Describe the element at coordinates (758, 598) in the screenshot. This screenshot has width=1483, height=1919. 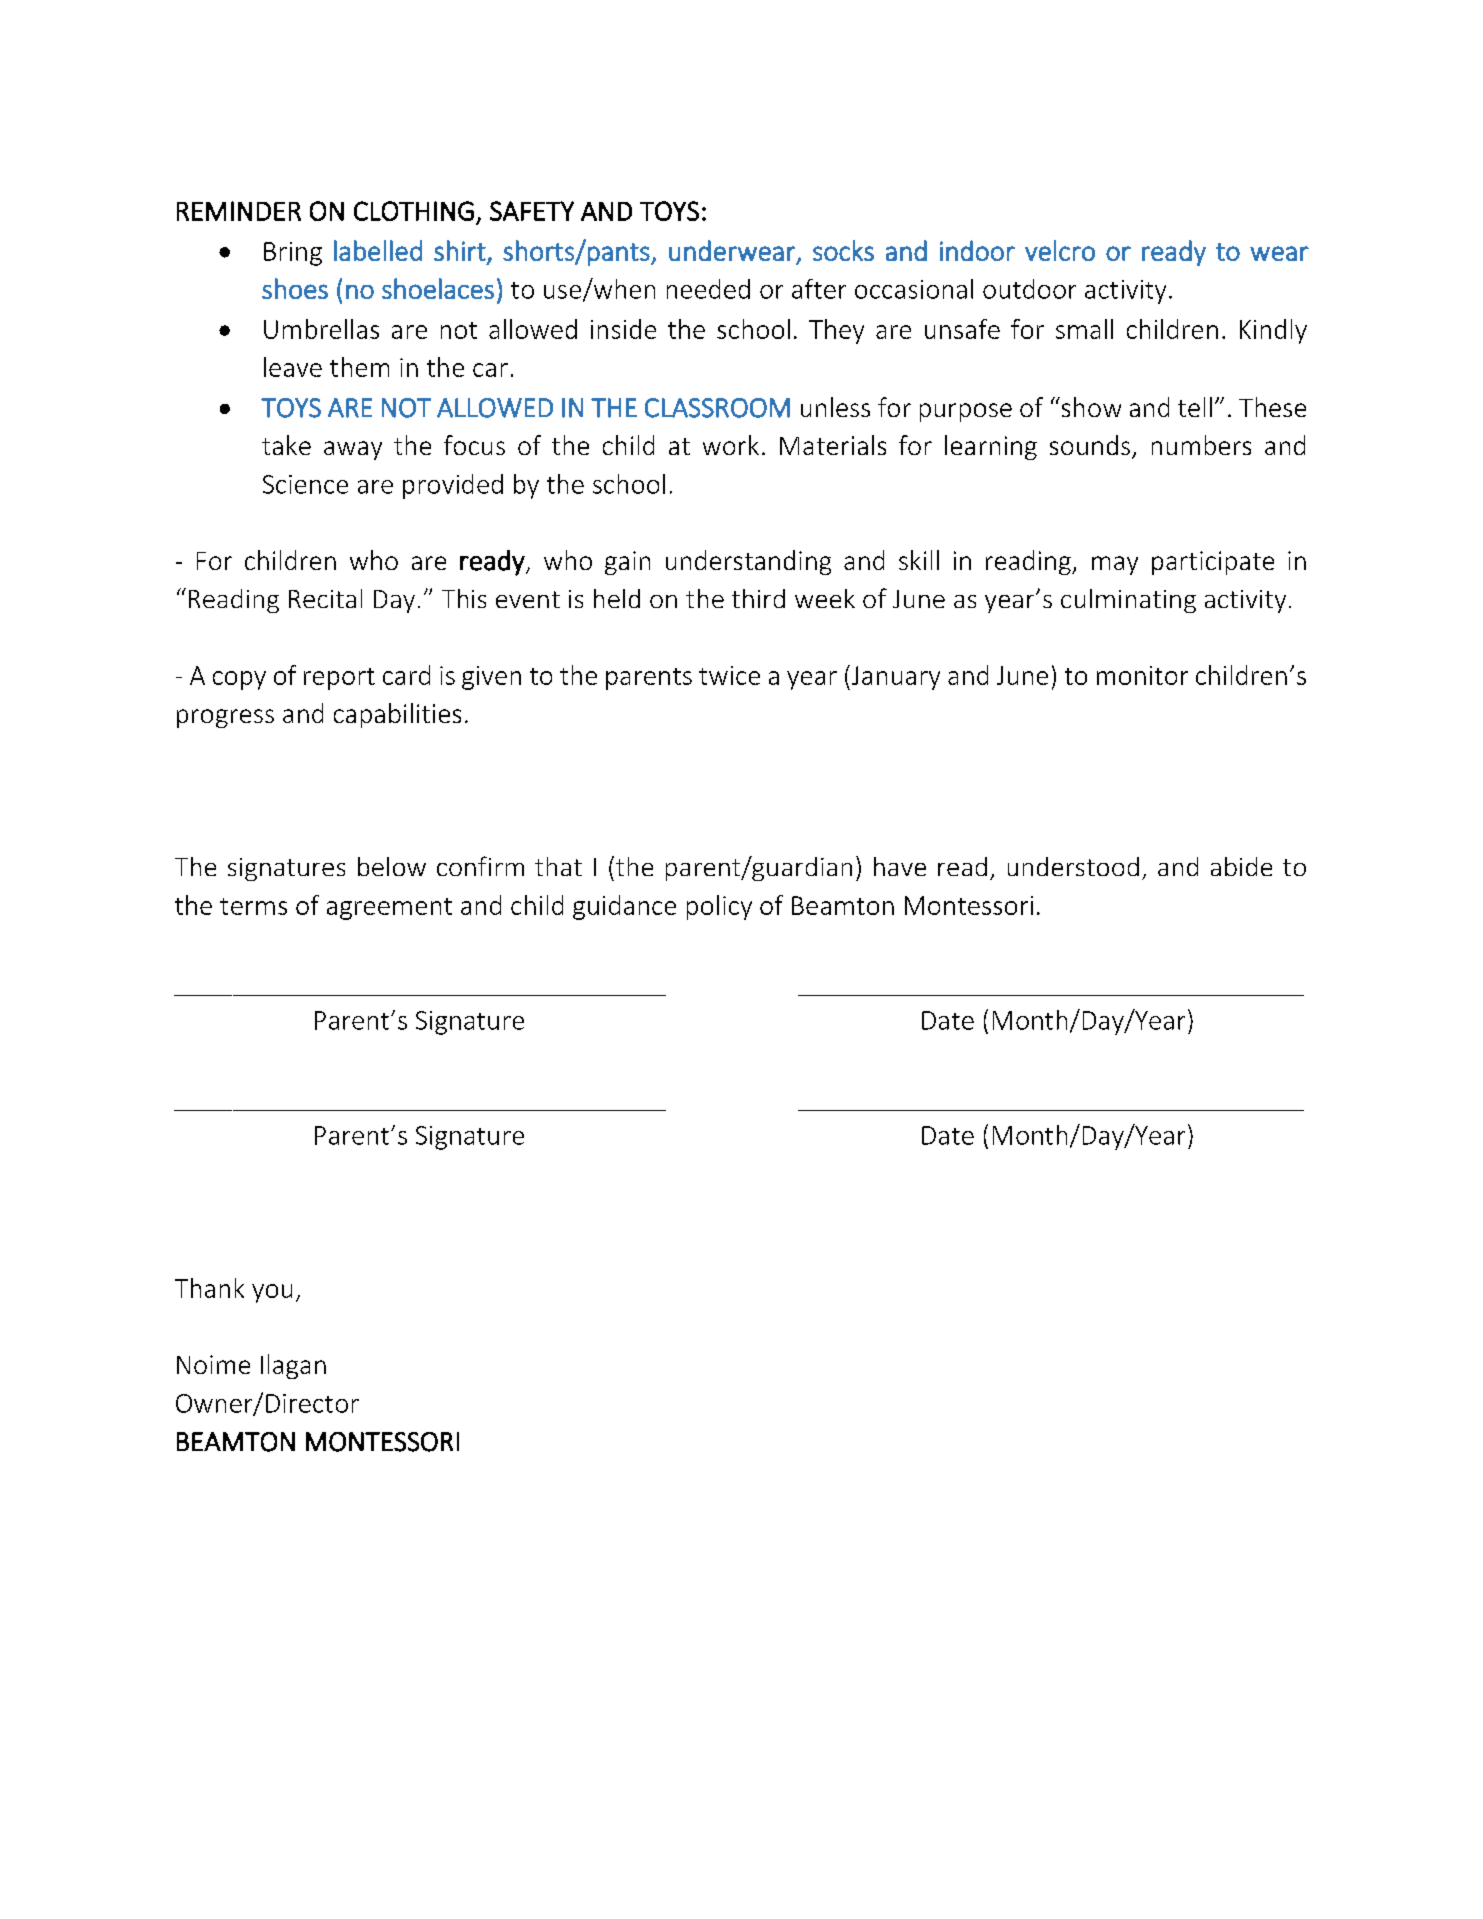
I see `third` at that location.
